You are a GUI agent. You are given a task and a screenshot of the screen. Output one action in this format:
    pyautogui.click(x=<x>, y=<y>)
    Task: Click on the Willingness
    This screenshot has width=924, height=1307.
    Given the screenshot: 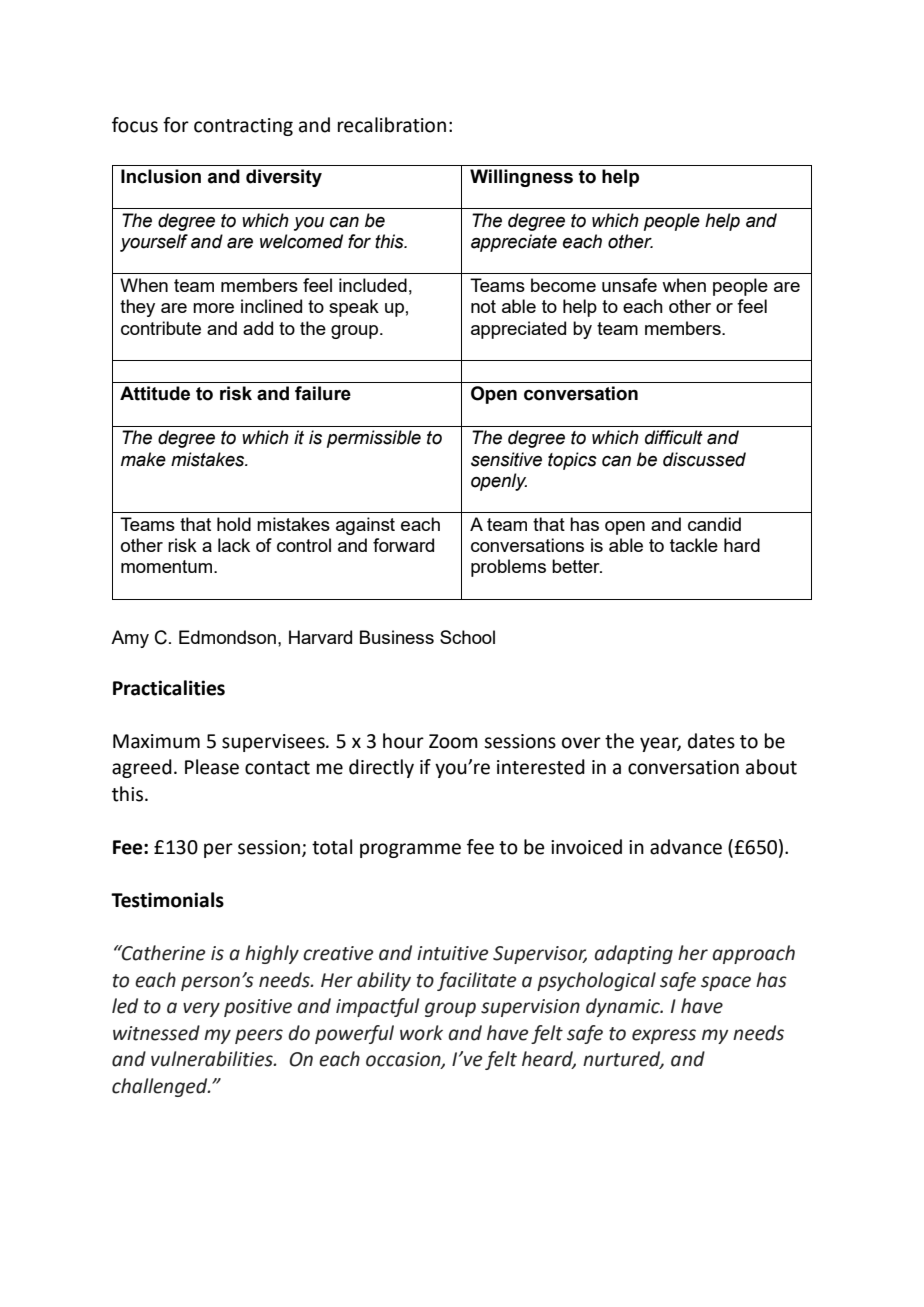 What is the action you would take?
    pyautogui.click(x=521, y=178)
